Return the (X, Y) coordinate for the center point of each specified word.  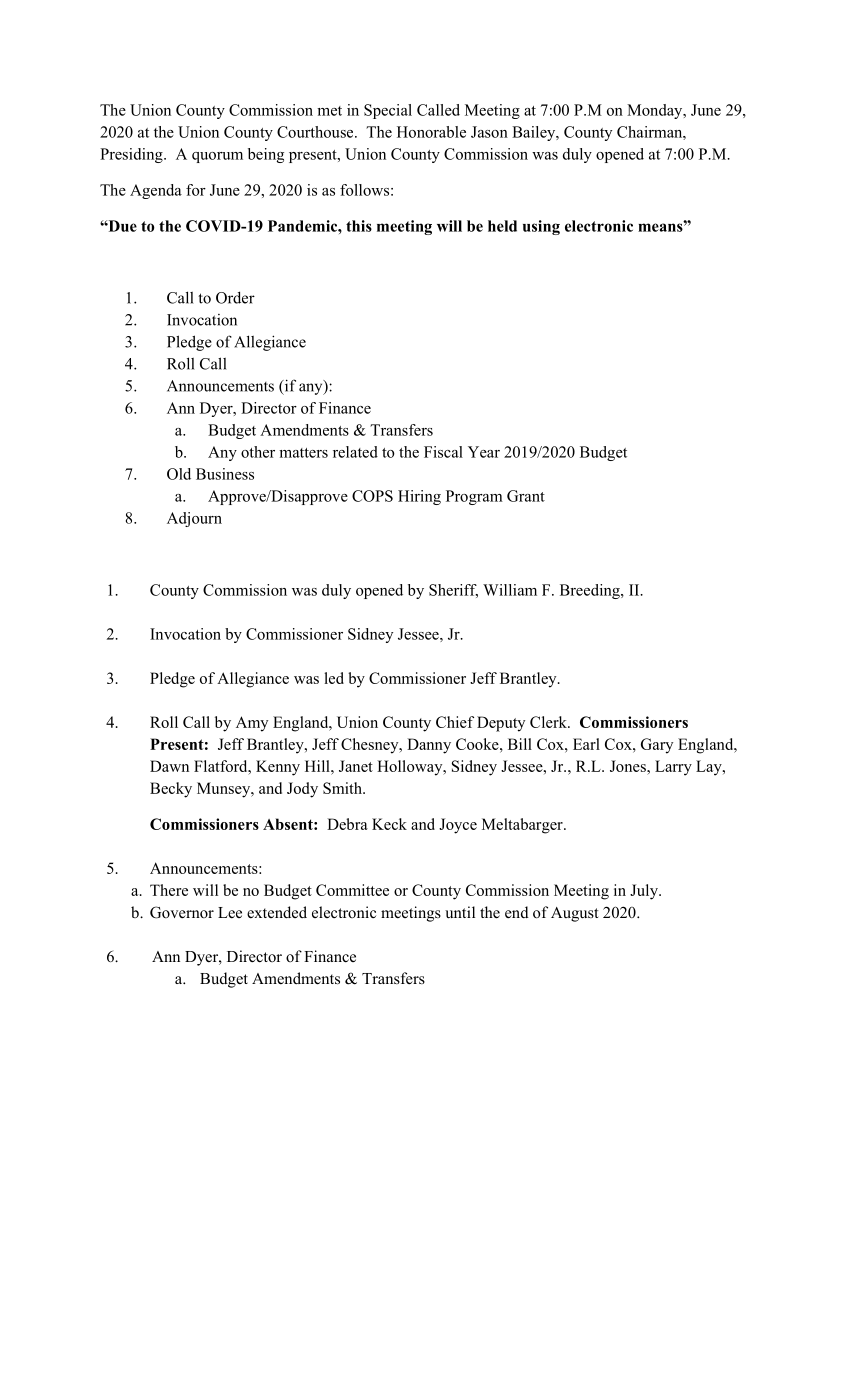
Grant (526, 496)
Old (179, 474)
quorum (217, 157)
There (169, 890)
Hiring (419, 497)
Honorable (431, 132)
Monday (656, 111)
